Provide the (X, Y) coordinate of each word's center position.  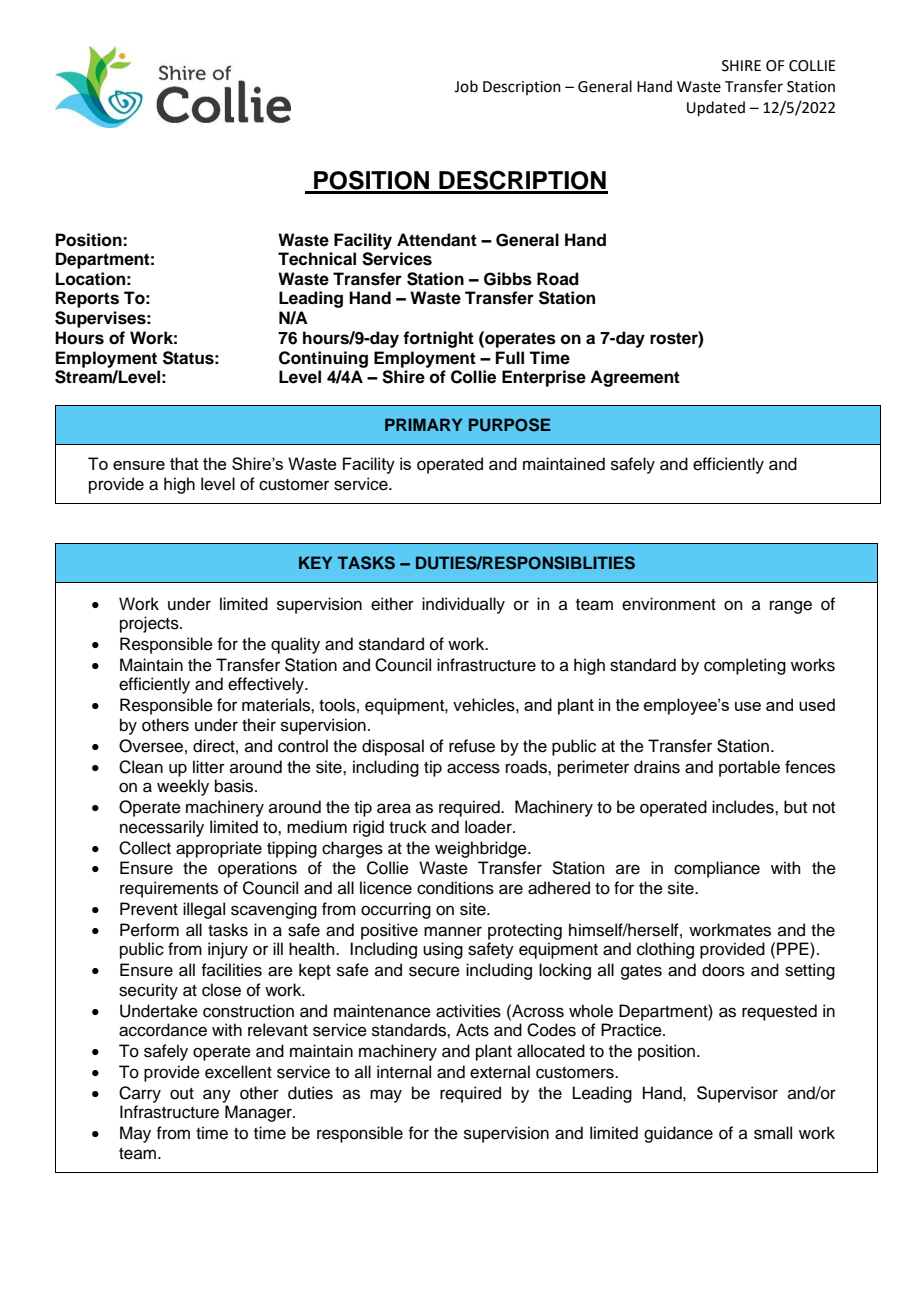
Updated (716, 108)
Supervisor (737, 1094)
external (500, 1072)
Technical (317, 259)
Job (466, 86)
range (791, 607)
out (182, 1094)
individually (463, 605)
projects (150, 624)
